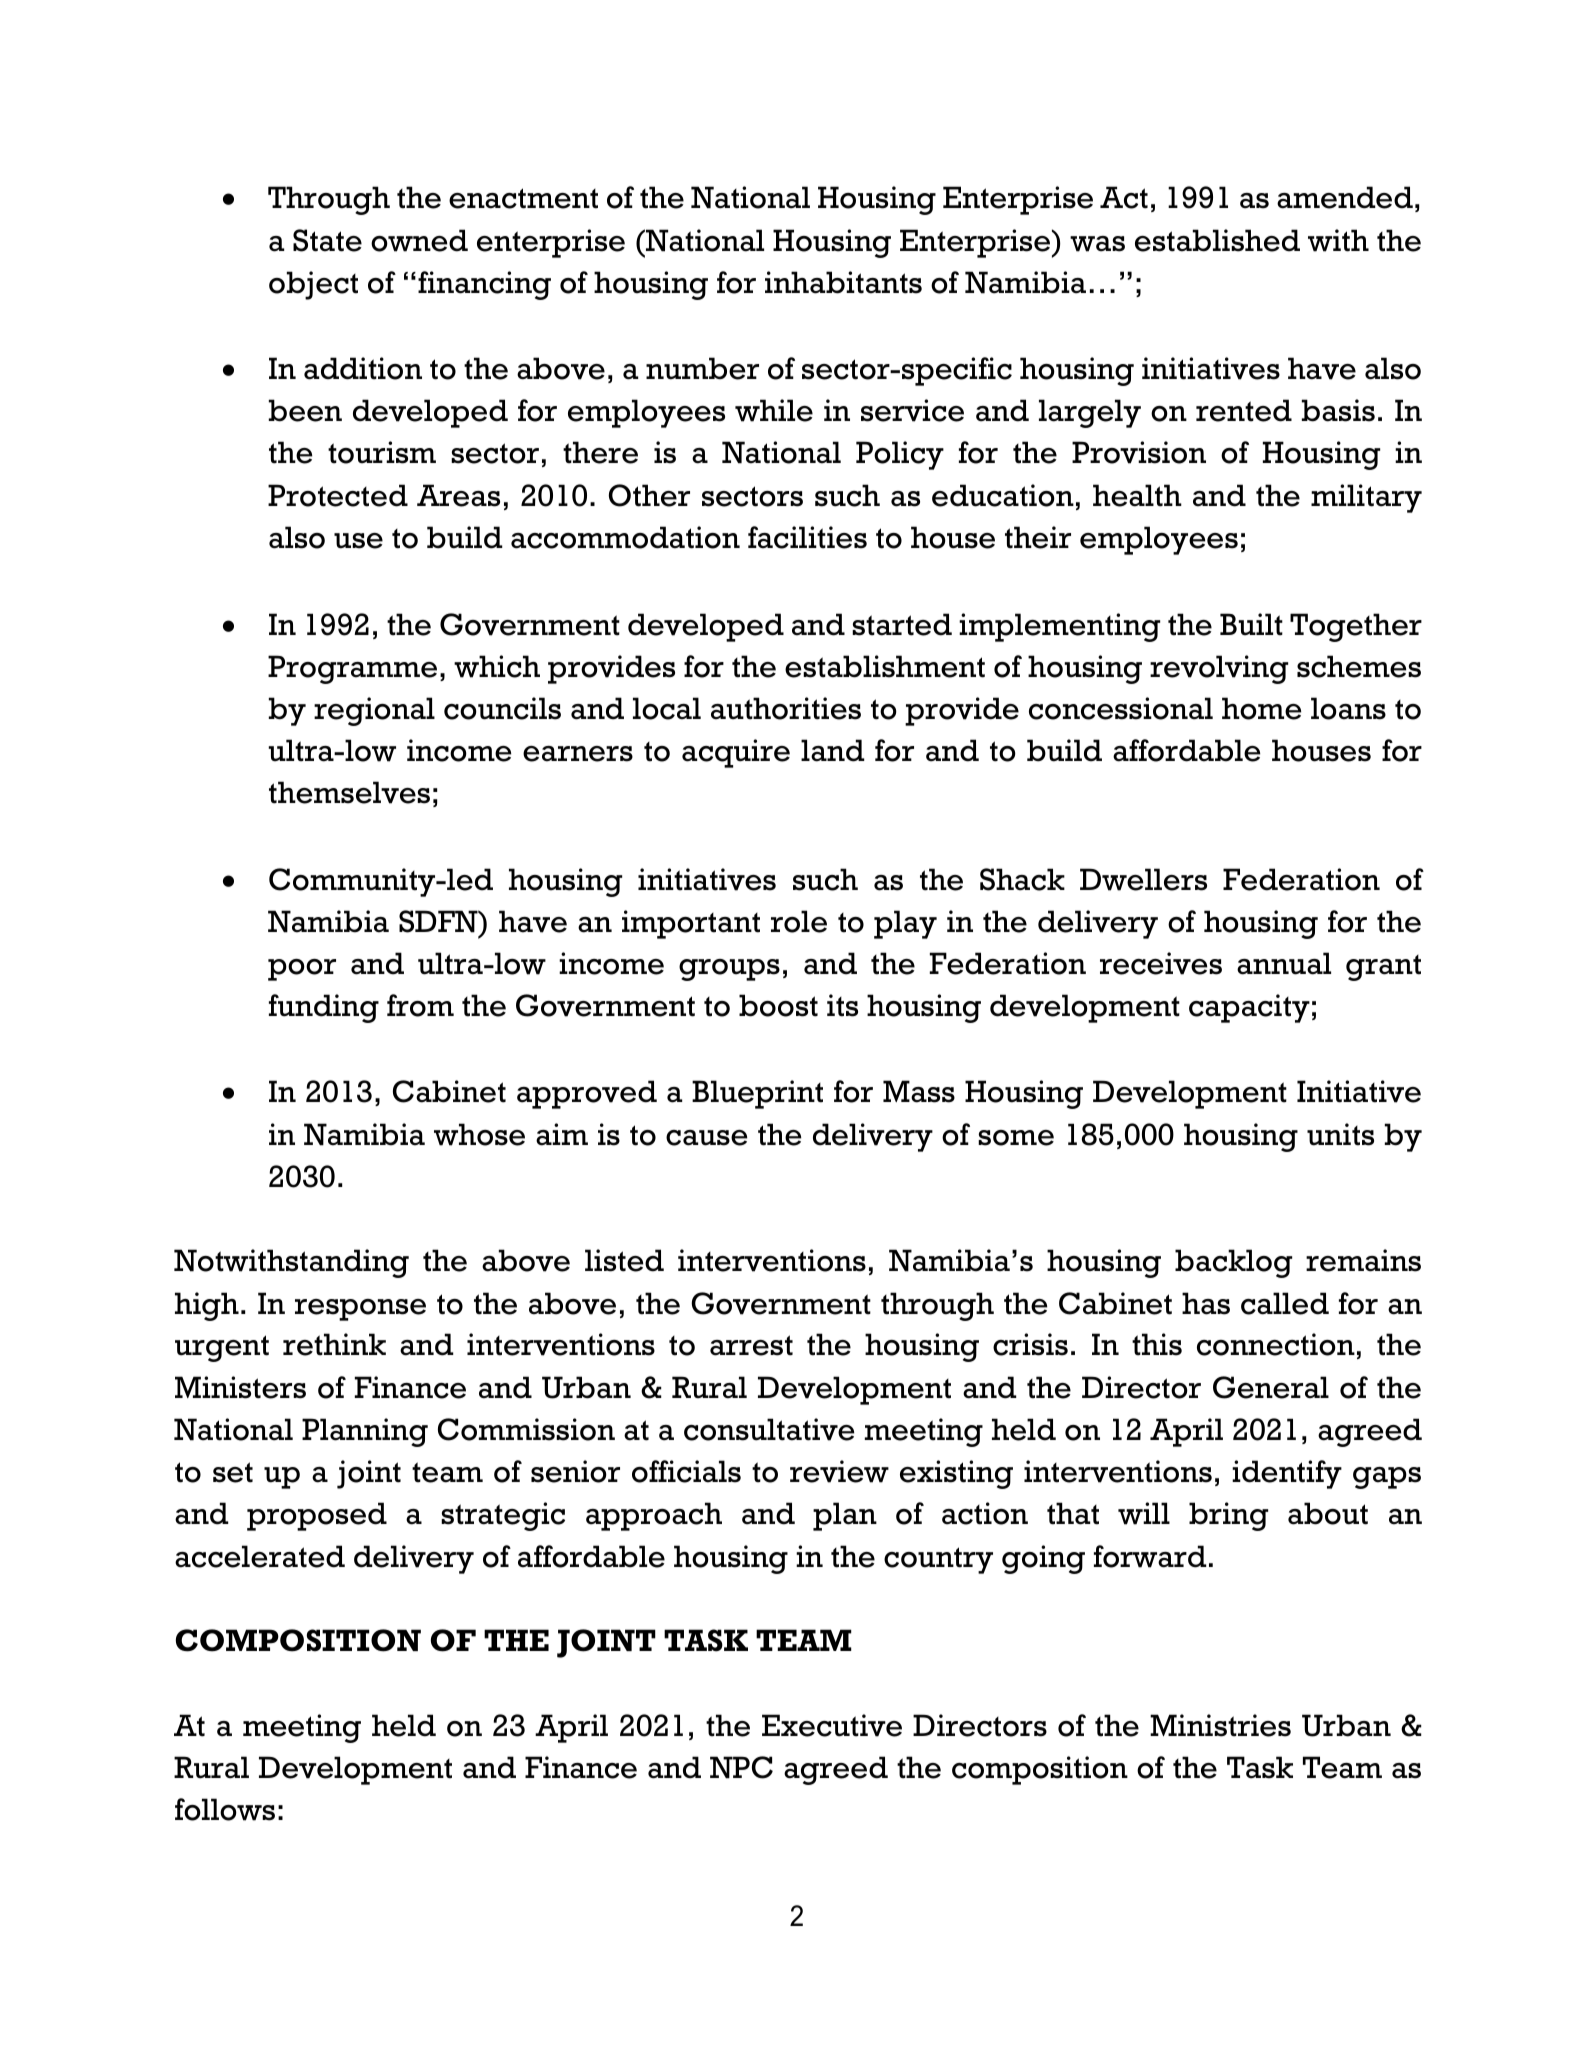 The width and height of the document is (1594, 2063). I want to click on rethink, so click(334, 1344).
